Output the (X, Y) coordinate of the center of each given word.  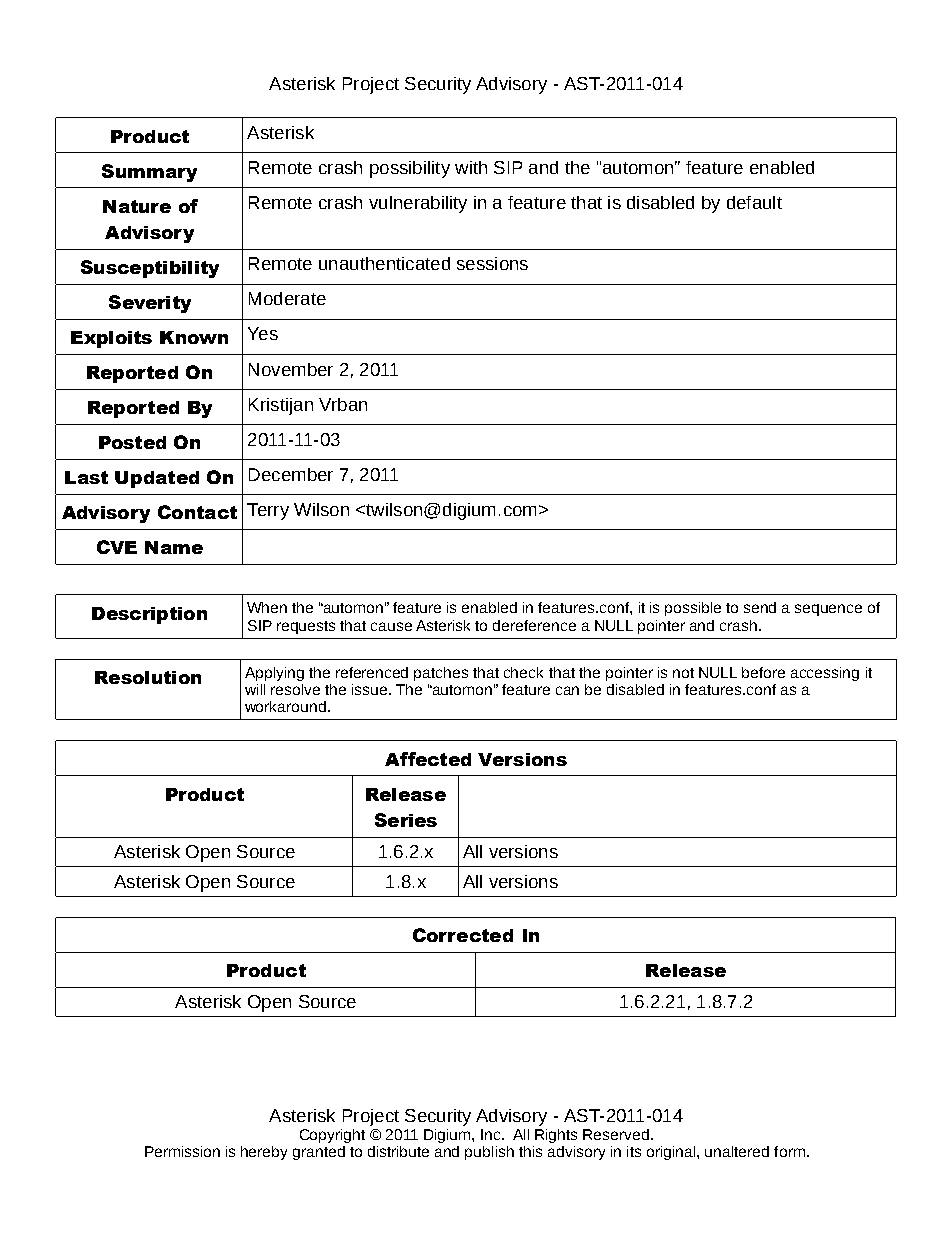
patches (441, 674)
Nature (137, 206)
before (763, 672)
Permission (182, 1151)
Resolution (148, 677)
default (754, 202)
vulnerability (418, 204)
